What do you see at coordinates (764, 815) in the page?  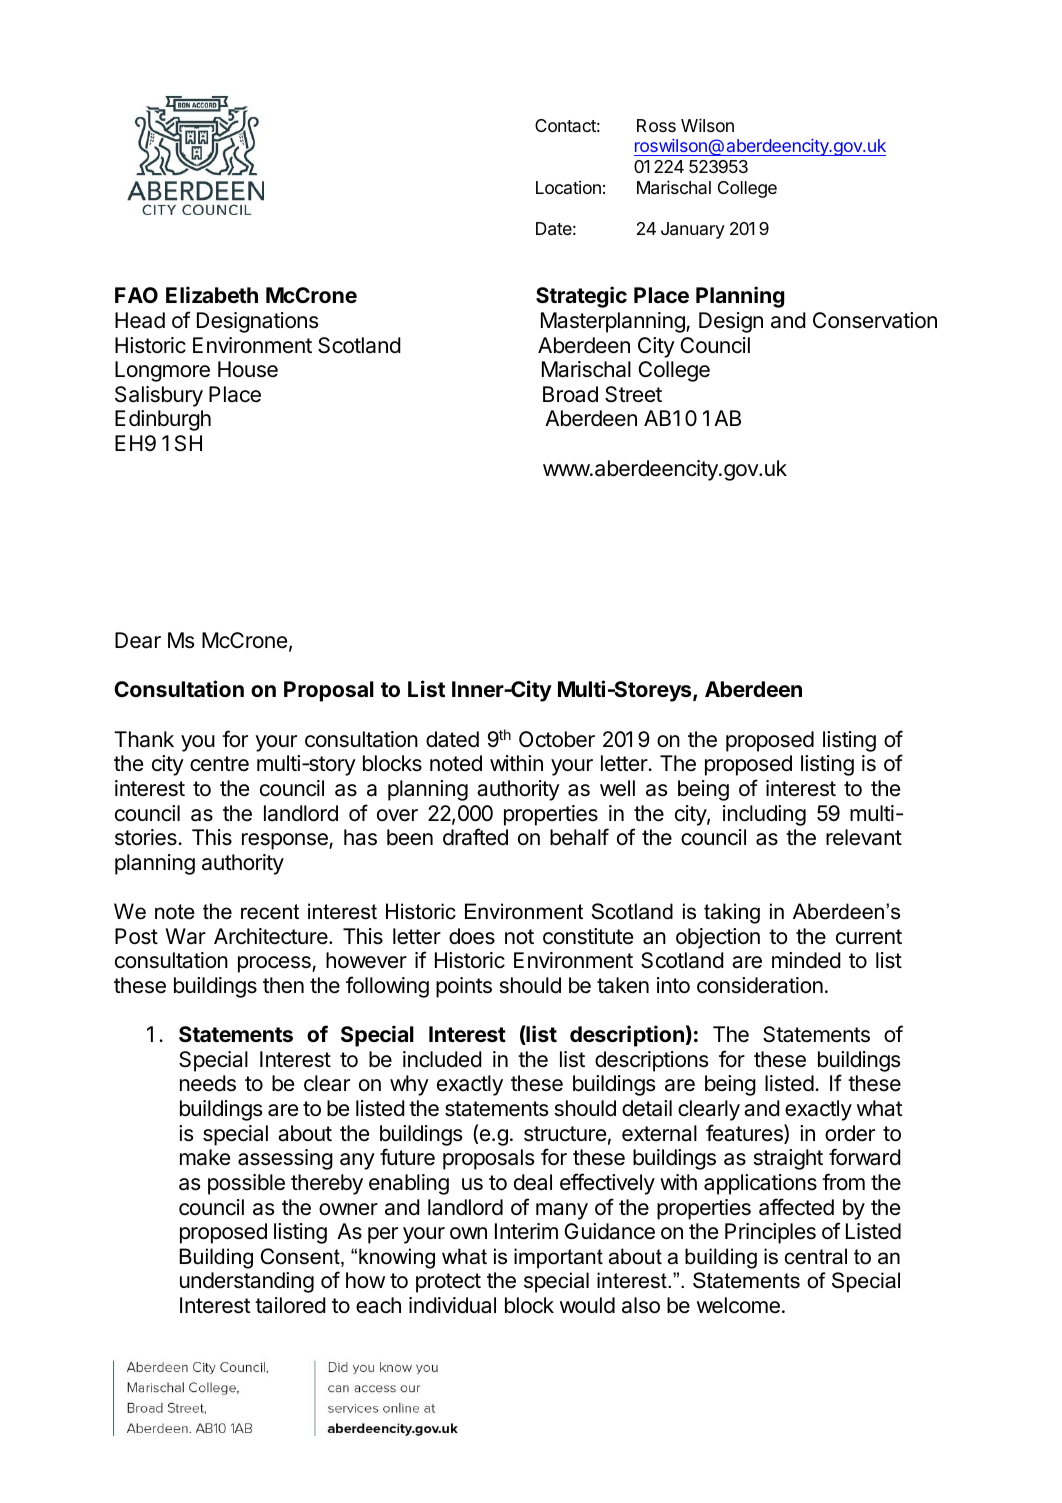 I see `including` at bounding box center [764, 815].
